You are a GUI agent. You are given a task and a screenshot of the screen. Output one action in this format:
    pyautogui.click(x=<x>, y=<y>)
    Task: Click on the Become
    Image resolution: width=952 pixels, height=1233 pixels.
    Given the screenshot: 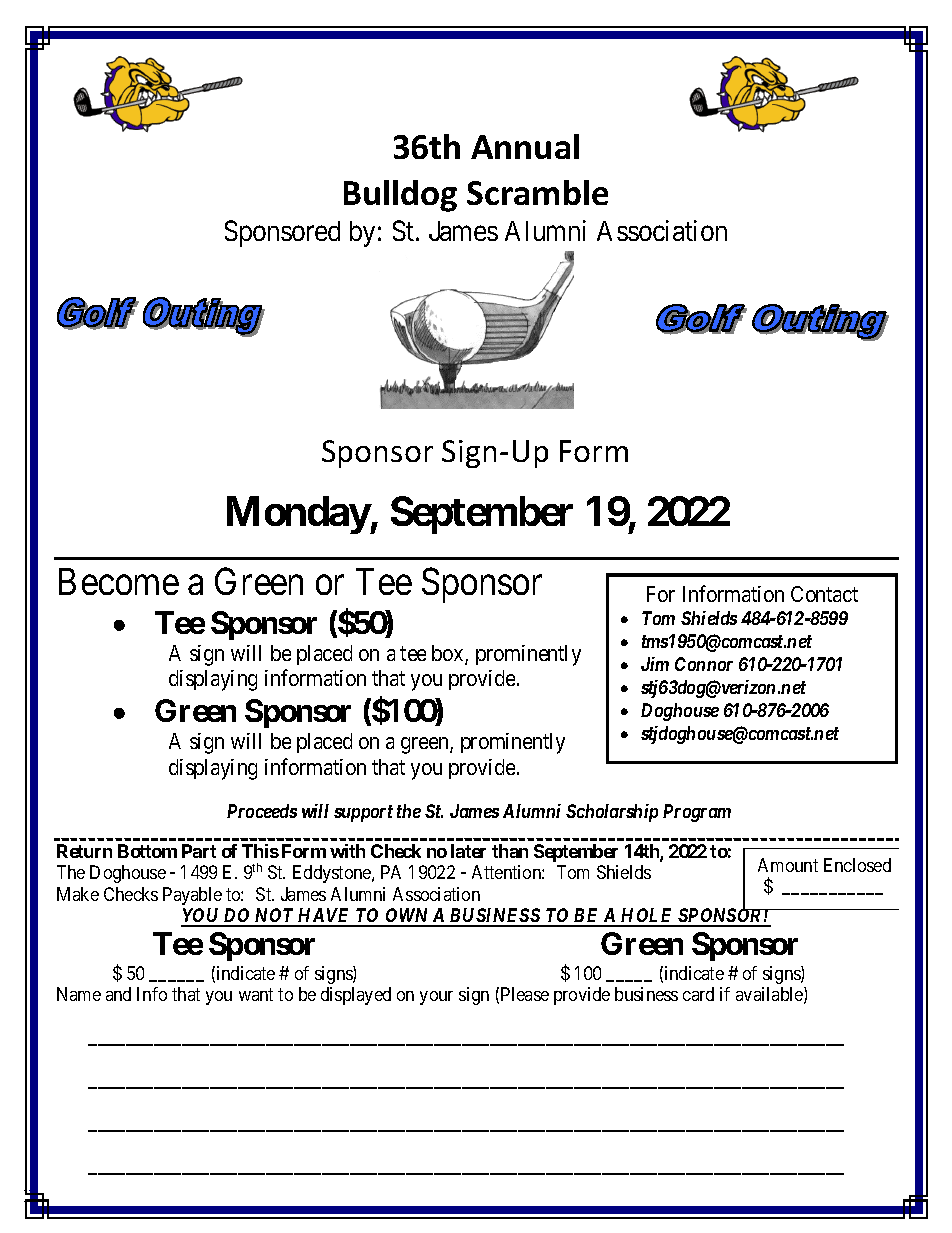 What is the action you would take?
    pyautogui.click(x=119, y=581)
